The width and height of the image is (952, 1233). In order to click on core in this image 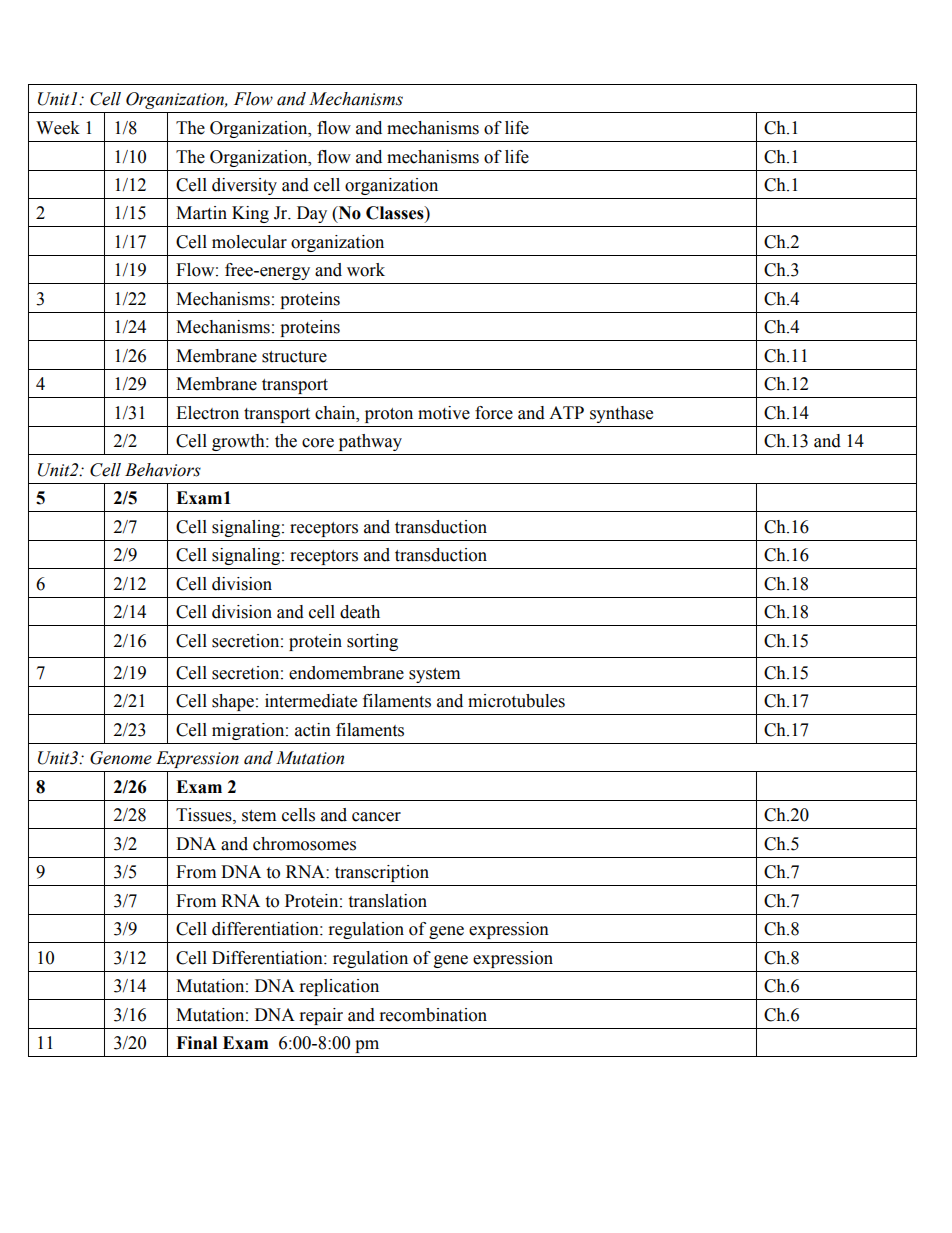, I will do `click(318, 443)`.
